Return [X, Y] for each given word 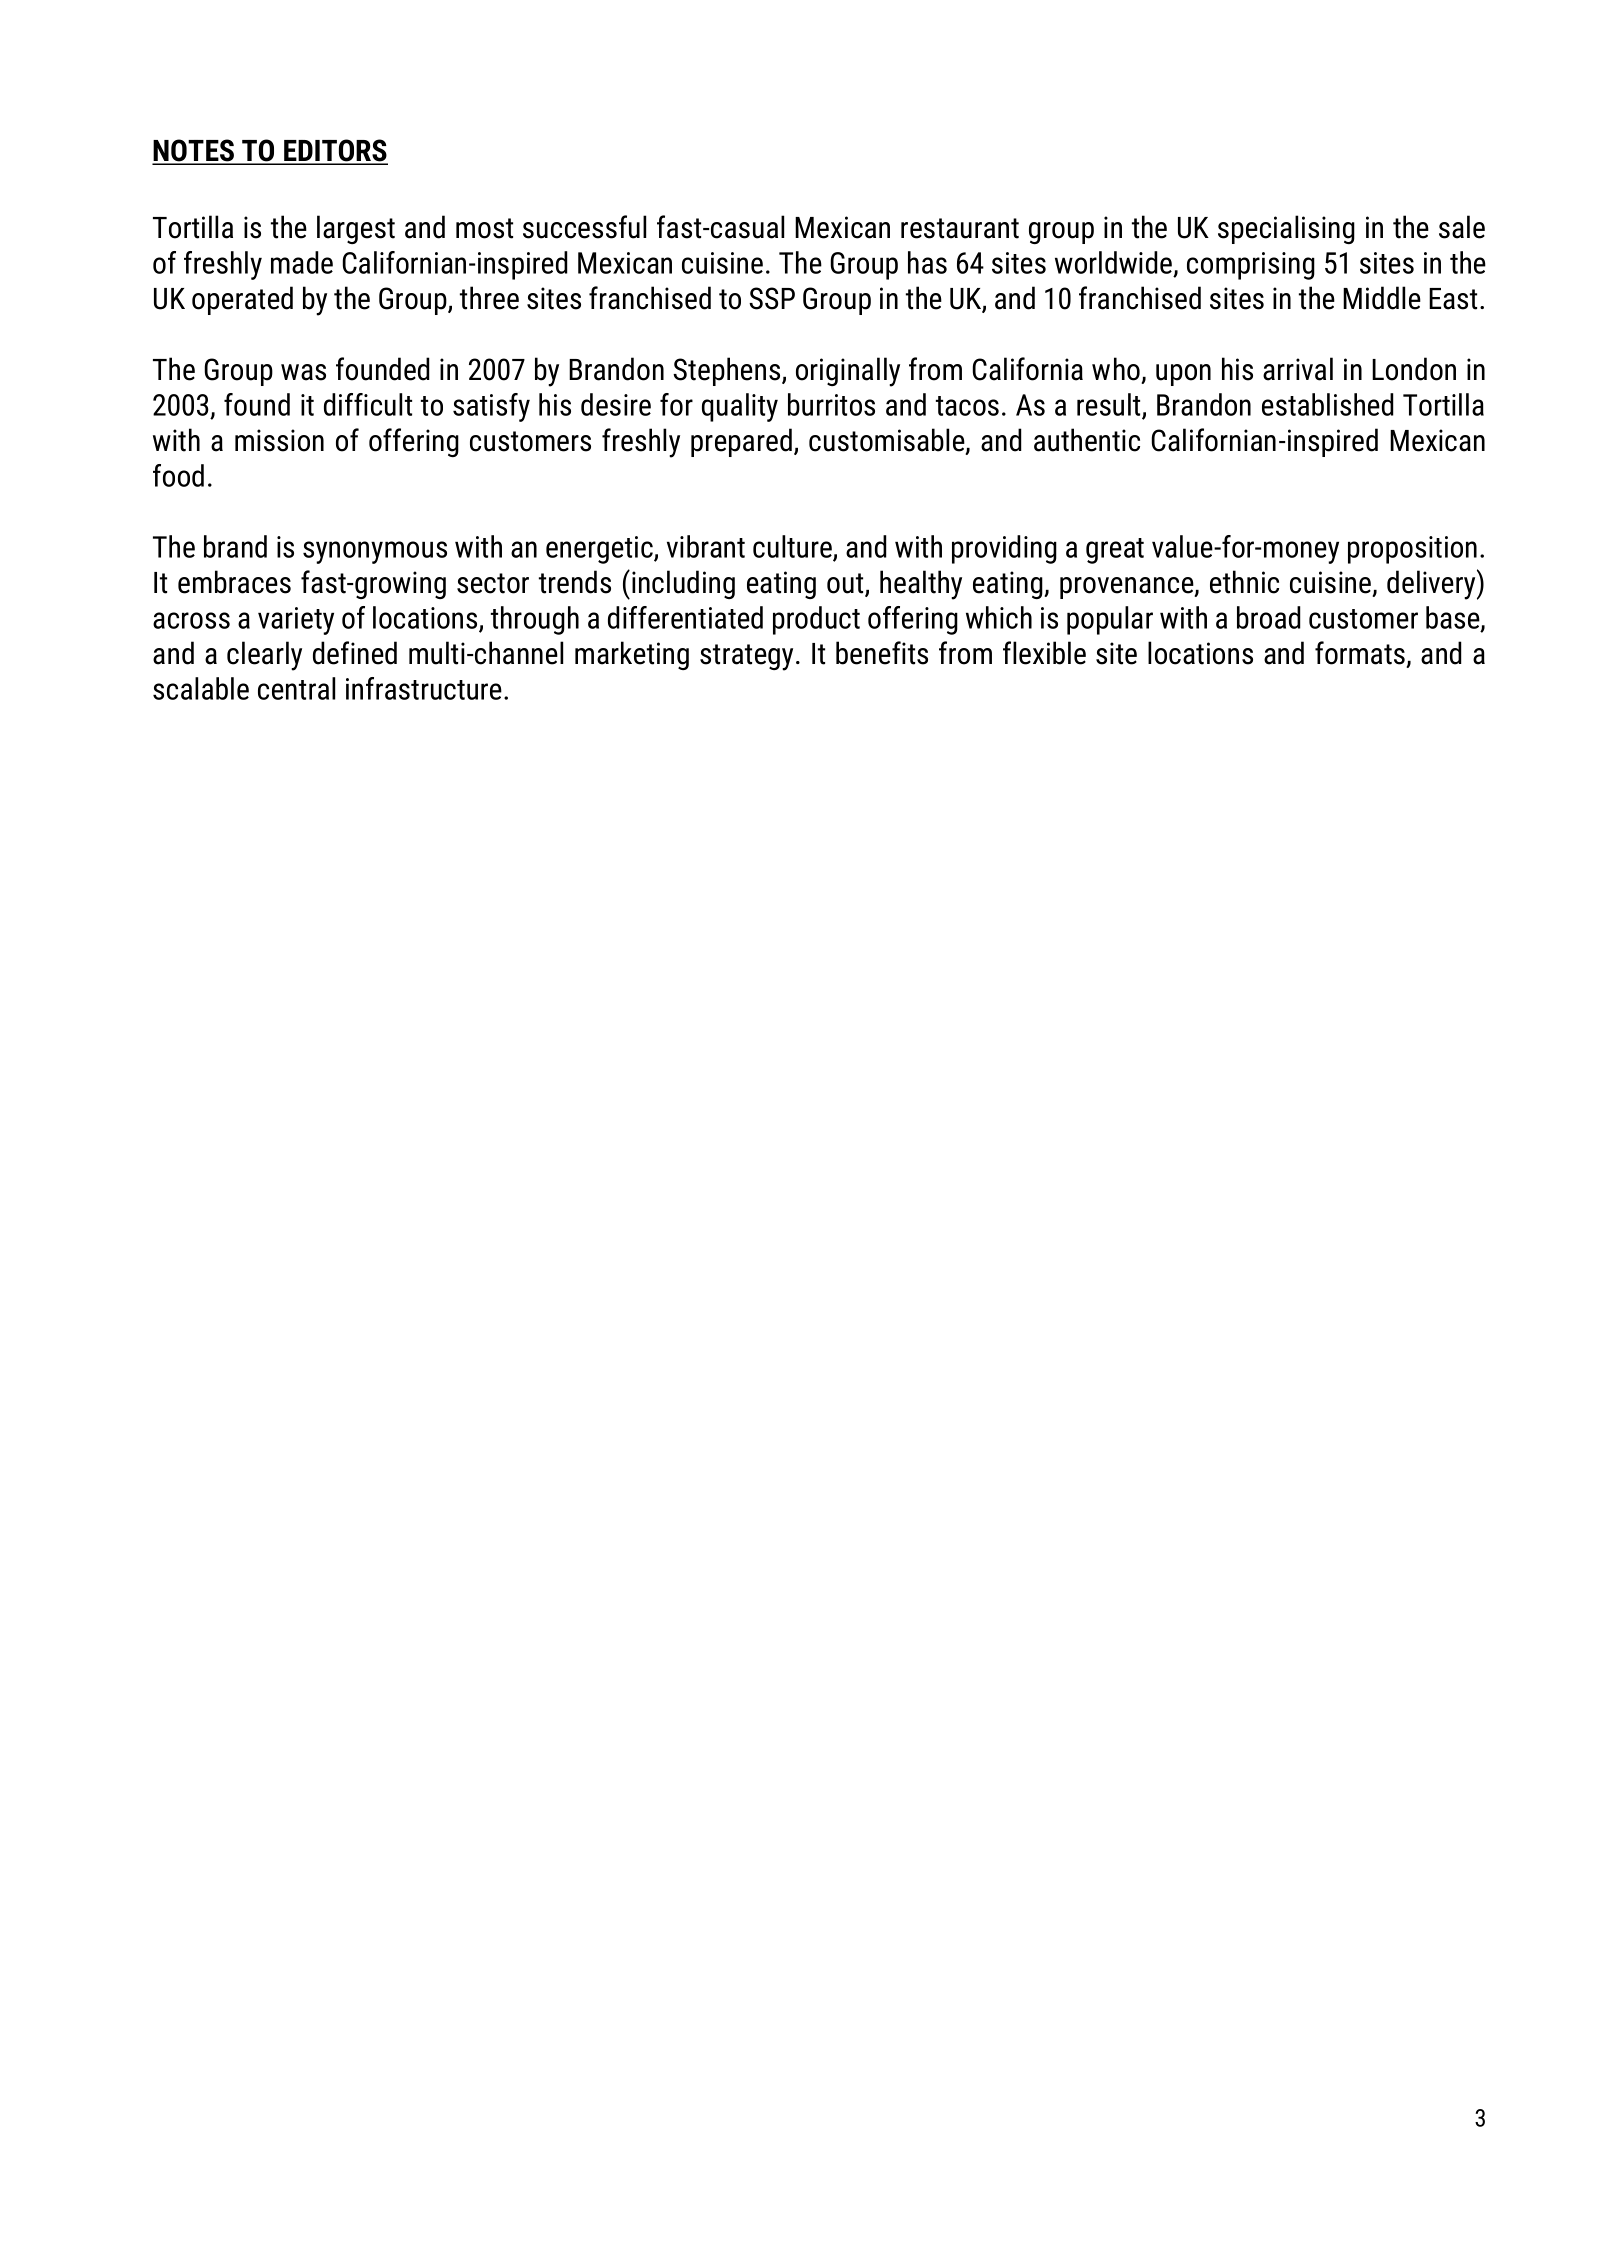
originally [848, 372]
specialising [1286, 229]
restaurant [960, 228]
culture [793, 547]
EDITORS [335, 151]
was [303, 372]
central [296, 688]
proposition [1412, 550]
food [178, 475]
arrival [1298, 369]
